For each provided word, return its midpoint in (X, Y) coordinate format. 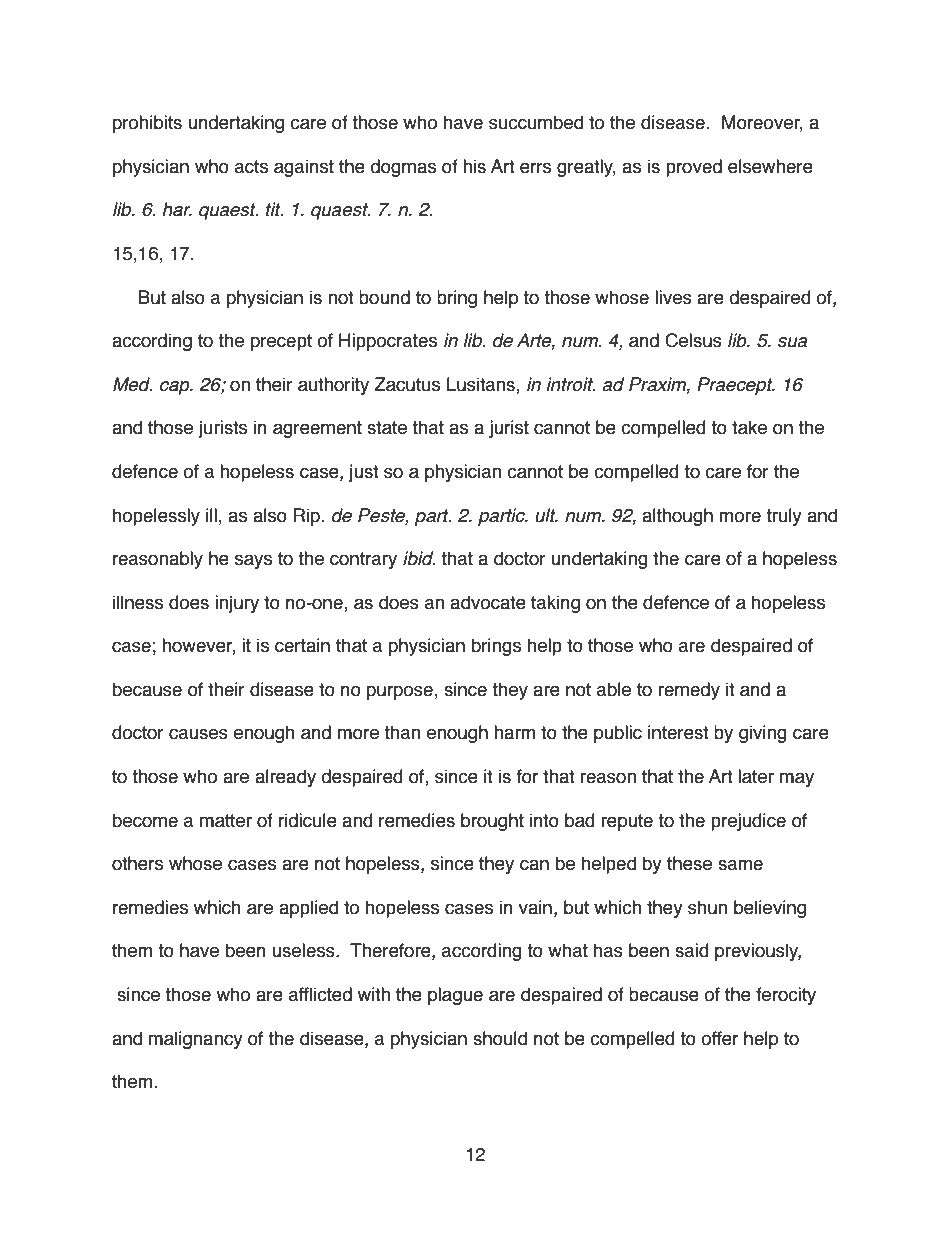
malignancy (196, 1040)
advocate (488, 602)
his (474, 166)
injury (237, 604)
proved (694, 168)
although (677, 517)
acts (251, 167)
